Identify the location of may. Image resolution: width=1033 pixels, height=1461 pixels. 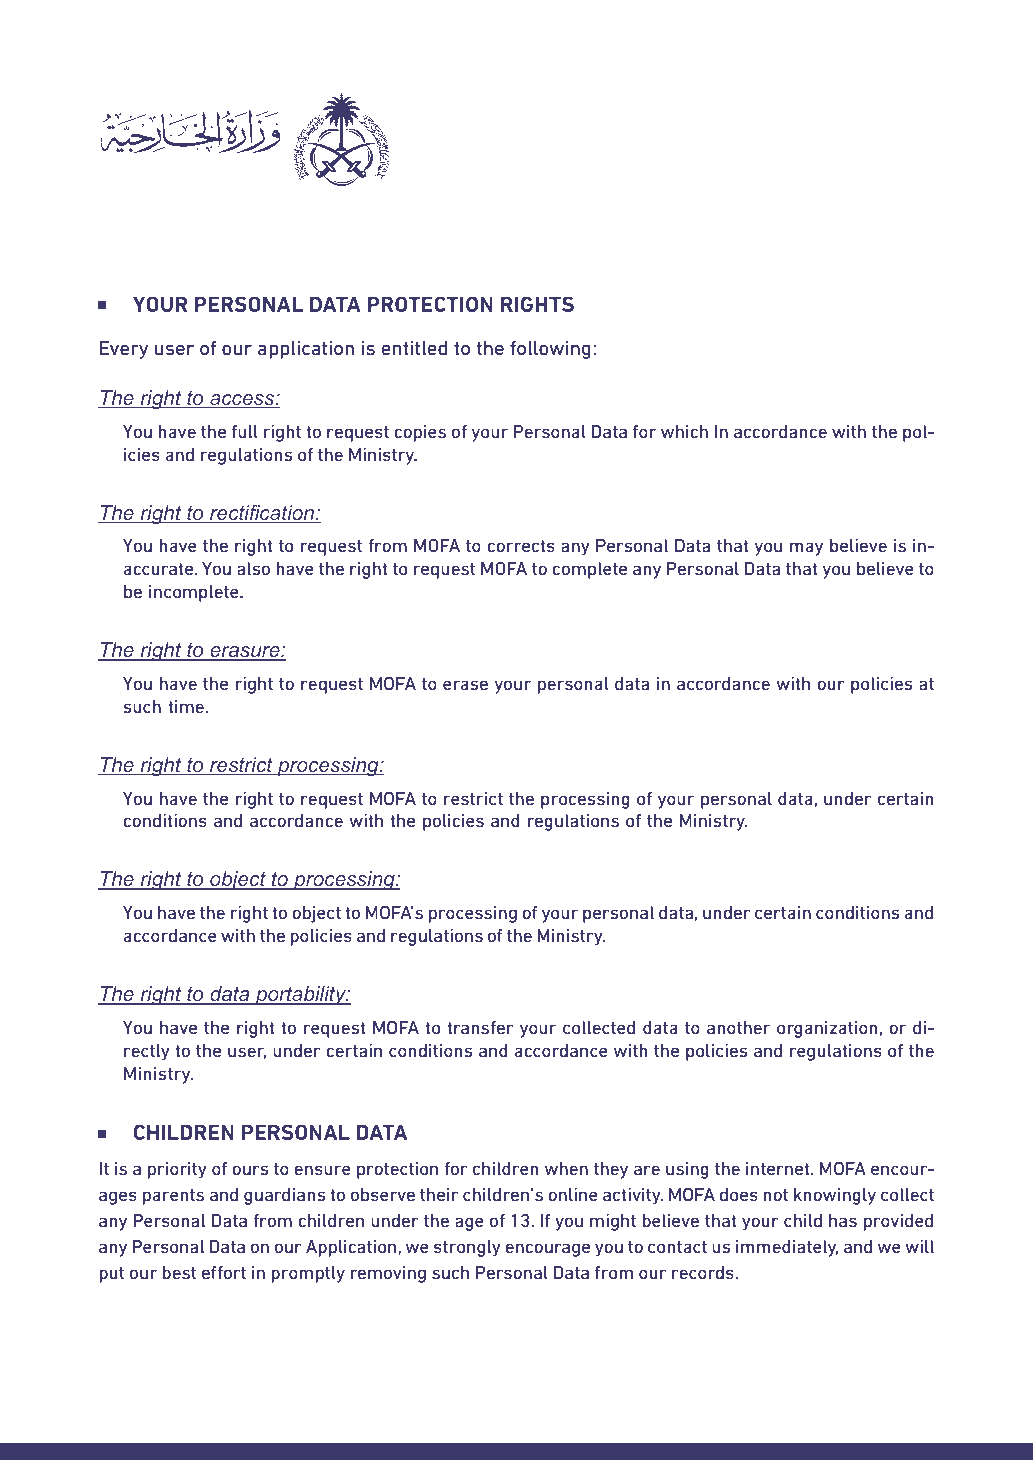
(806, 549).
